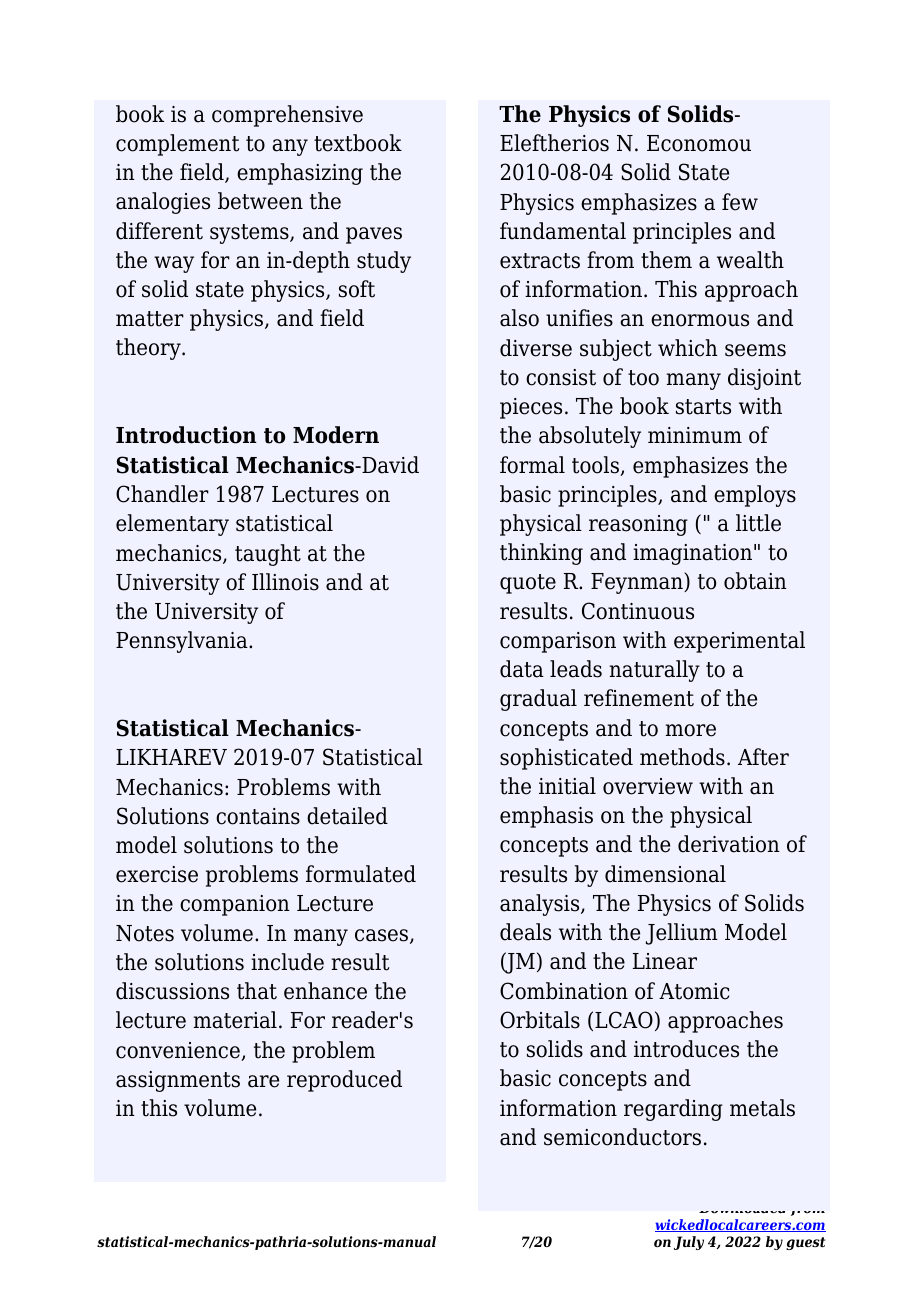  I want to click on assignments, so click(178, 1081).
